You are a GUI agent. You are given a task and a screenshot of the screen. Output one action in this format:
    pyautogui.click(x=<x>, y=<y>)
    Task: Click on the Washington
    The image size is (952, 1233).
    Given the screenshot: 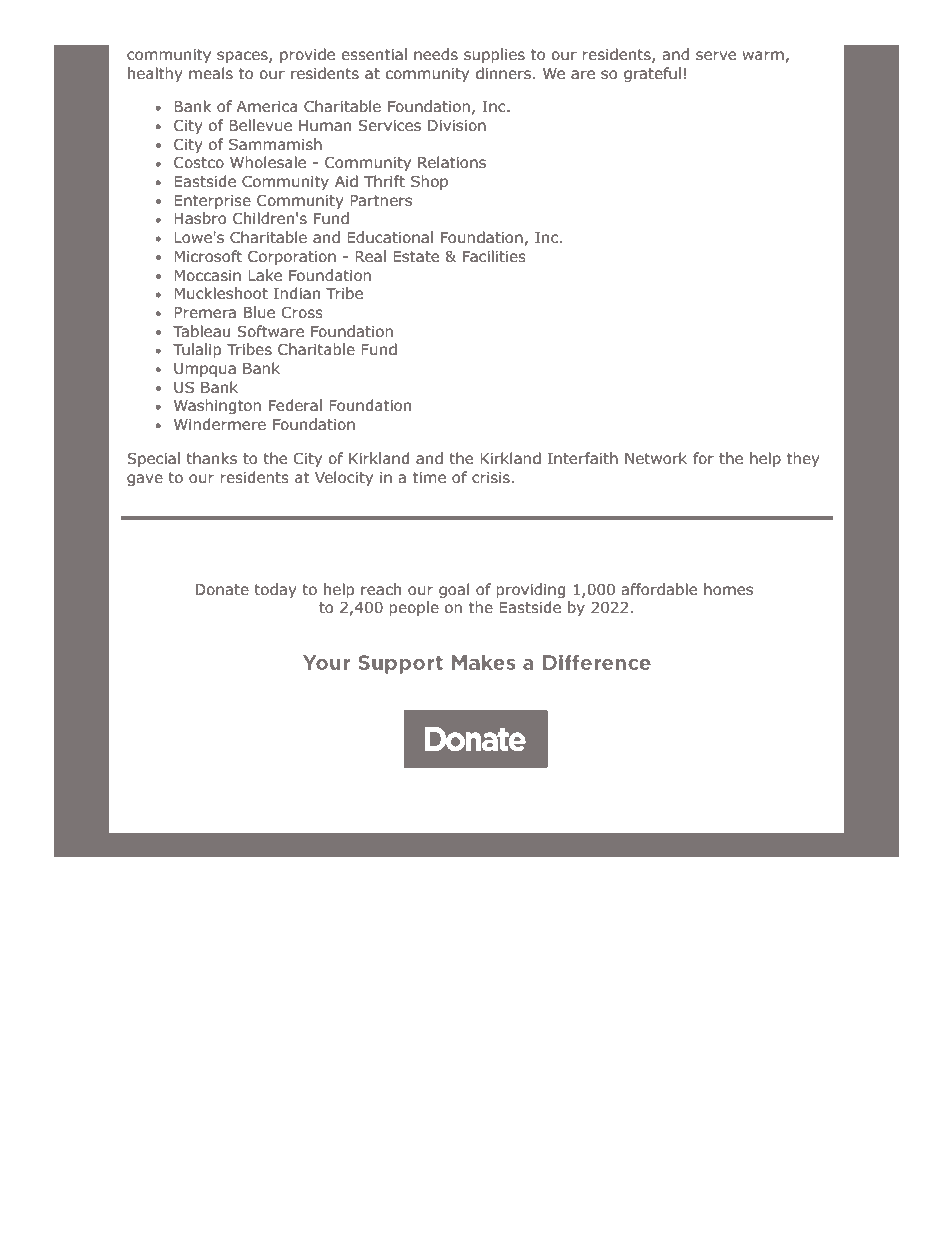 What is the action you would take?
    pyautogui.click(x=217, y=406)
